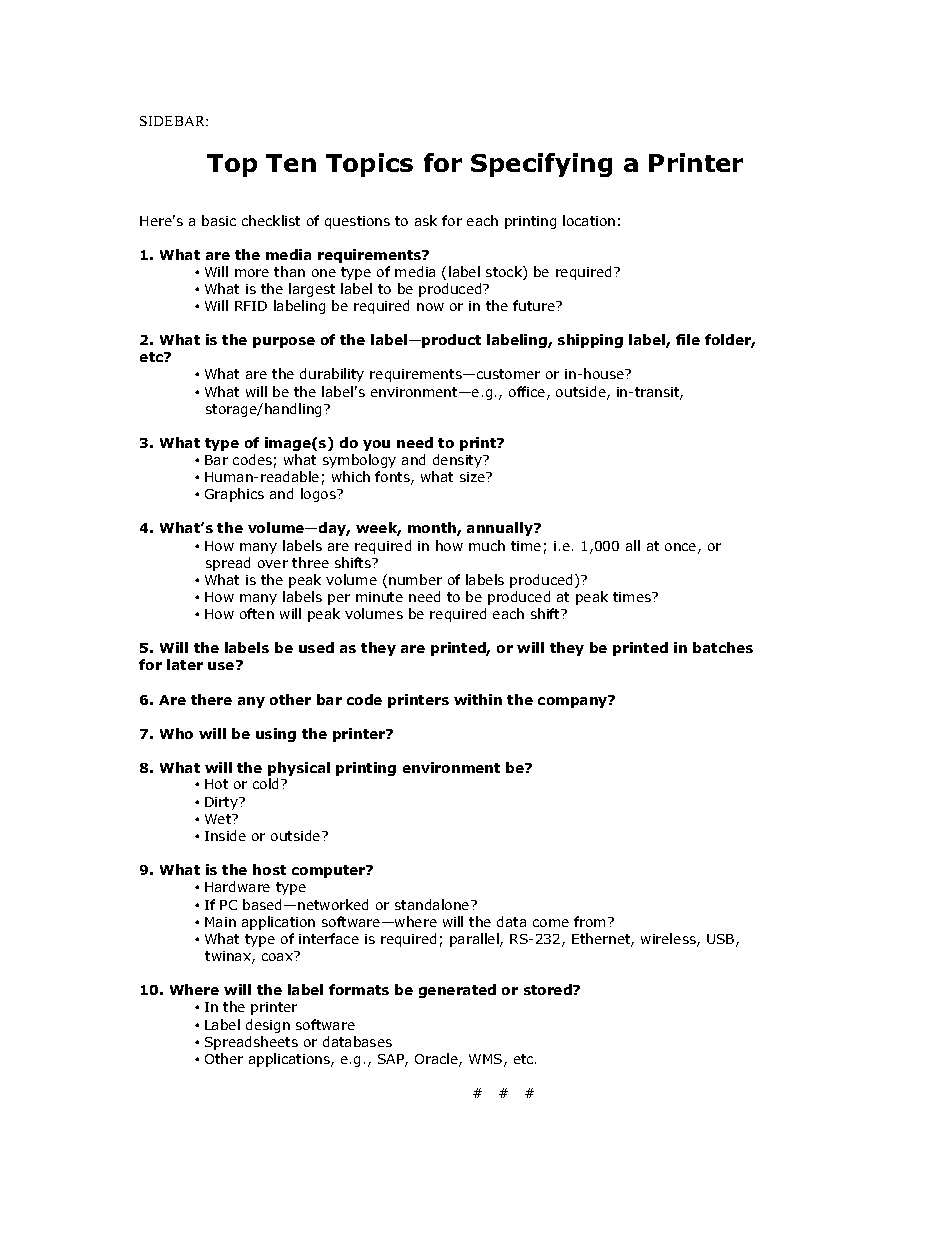 This screenshot has height=1233, width=952. I want to click on ask, so click(426, 220).
